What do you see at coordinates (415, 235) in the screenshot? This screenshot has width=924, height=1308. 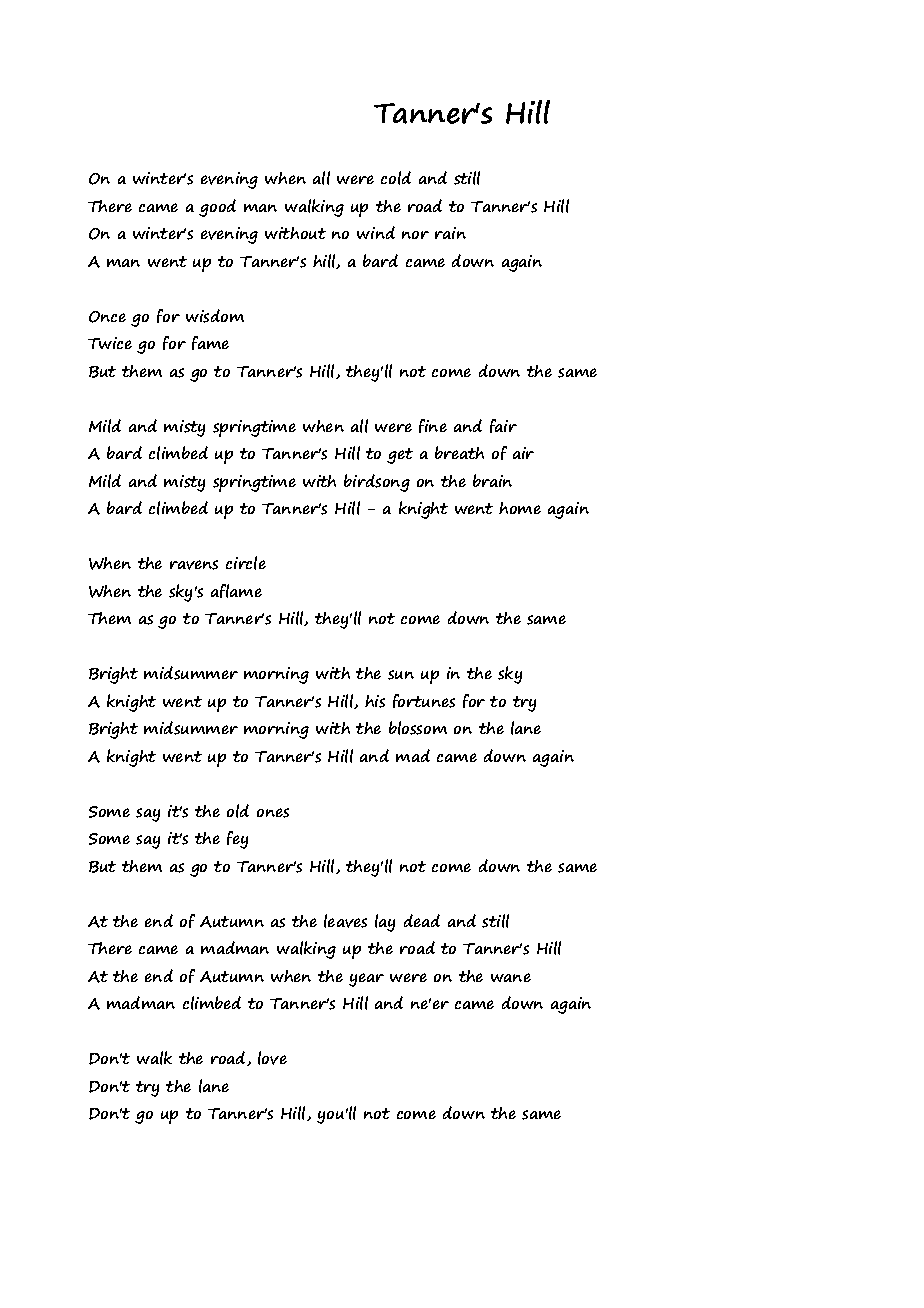 I see `nor` at bounding box center [415, 235].
